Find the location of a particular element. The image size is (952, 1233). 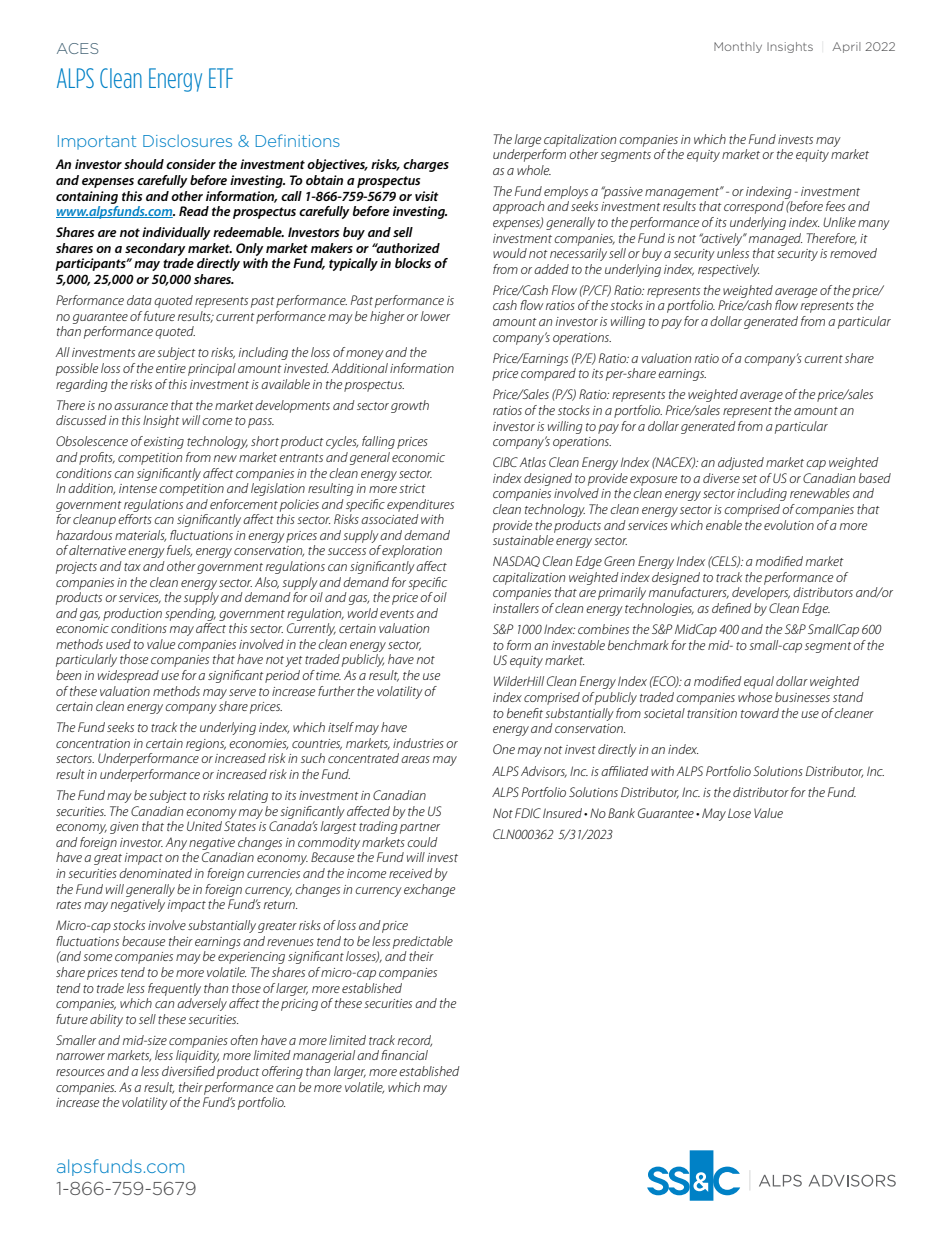

fuels is located at coordinates (179, 551).
